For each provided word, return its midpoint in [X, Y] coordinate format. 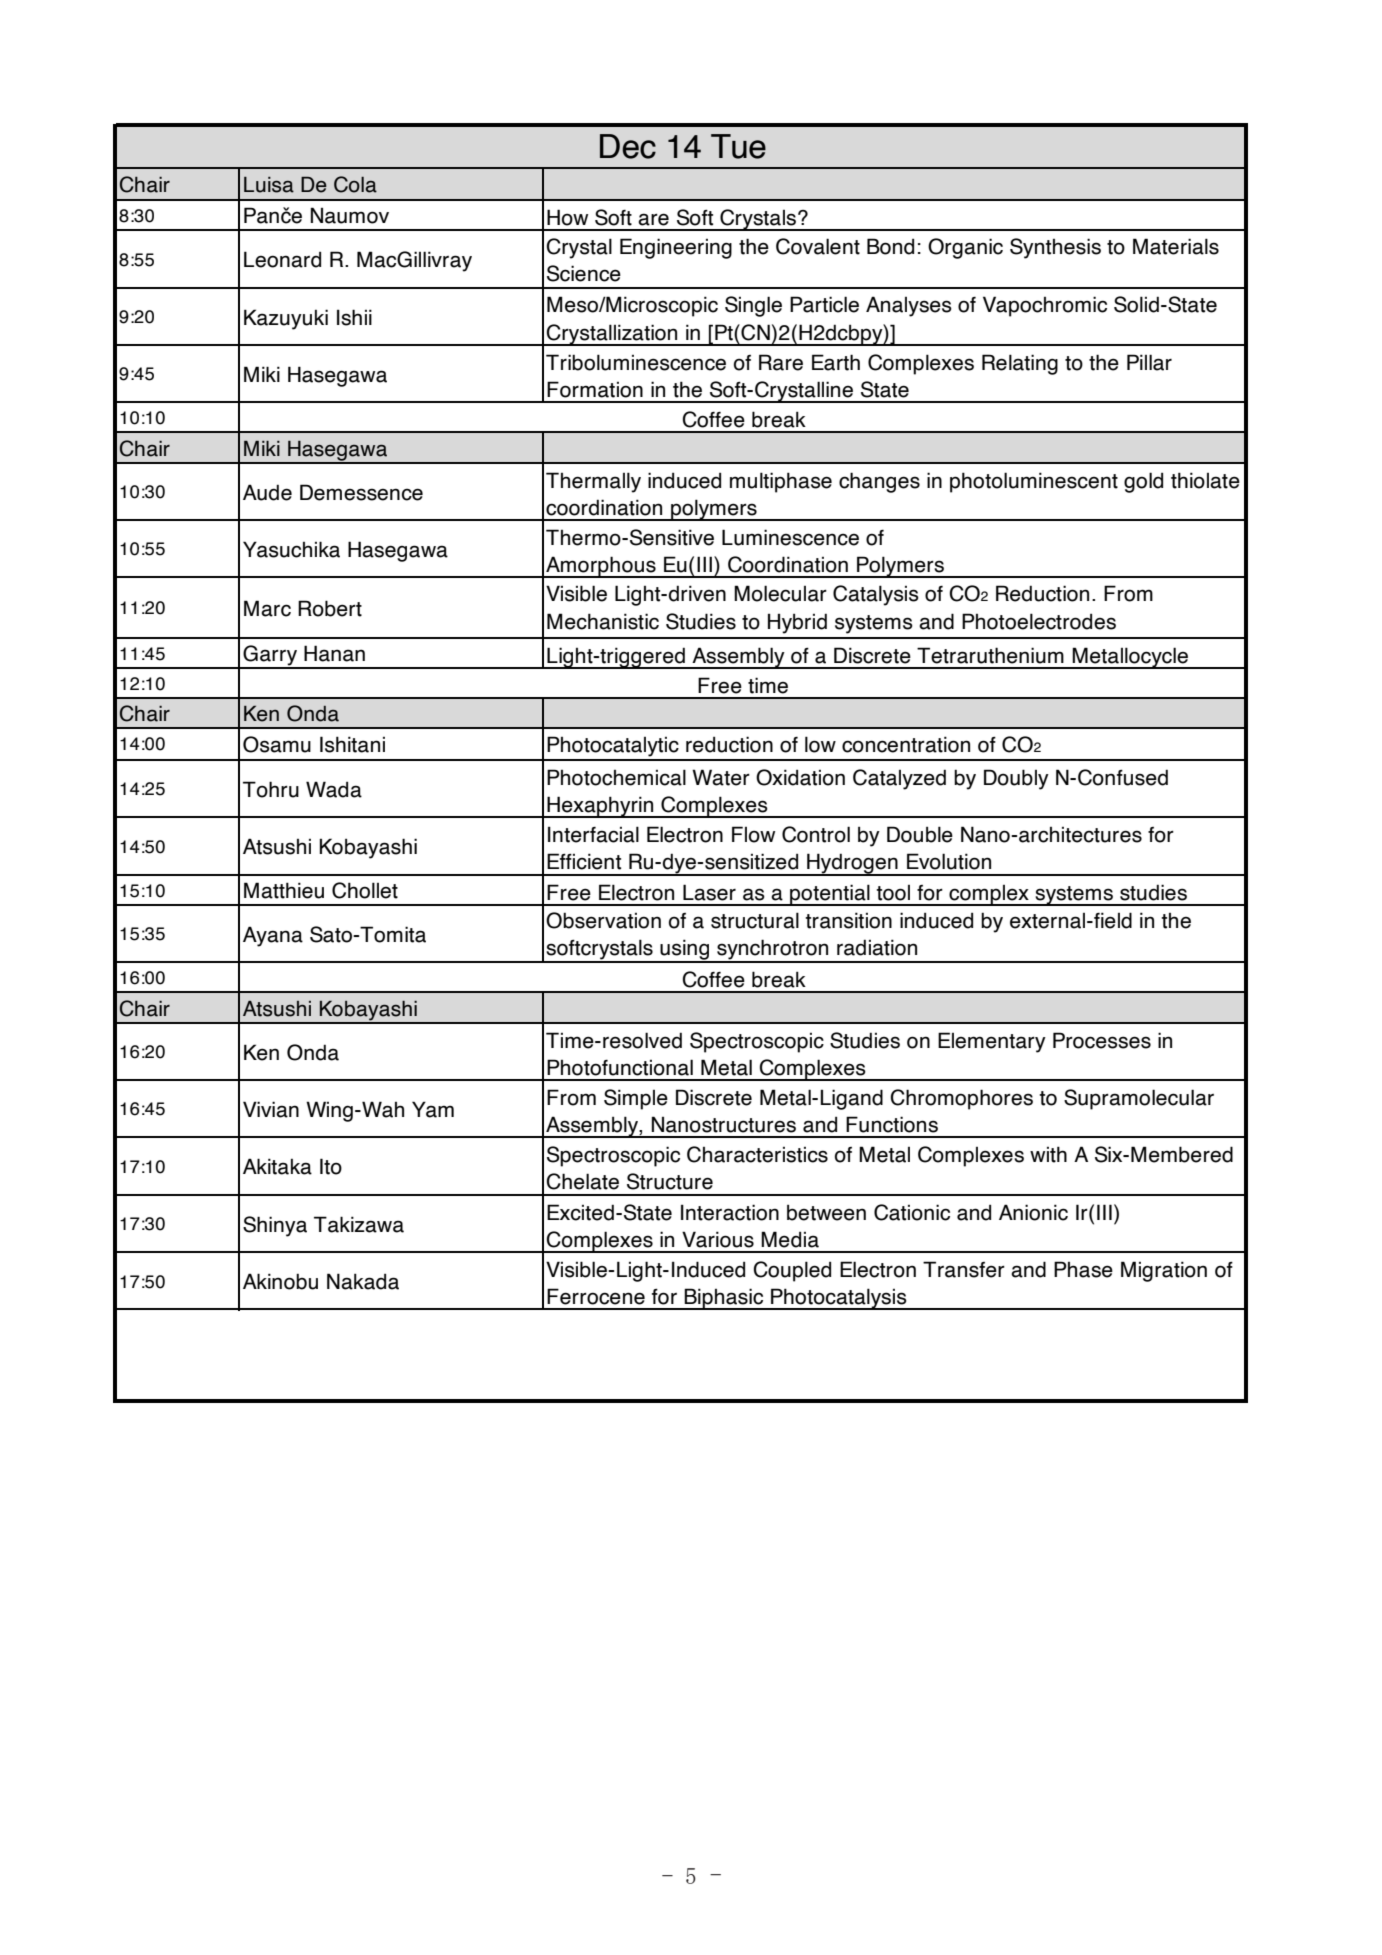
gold [1143, 482]
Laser [709, 892]
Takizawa [359, 1224]
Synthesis [1055, 248]
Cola [355, 184]
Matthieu [284, 890]
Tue [738, 146]
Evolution [949, 861]
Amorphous [601, 567]
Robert [330, 608]
